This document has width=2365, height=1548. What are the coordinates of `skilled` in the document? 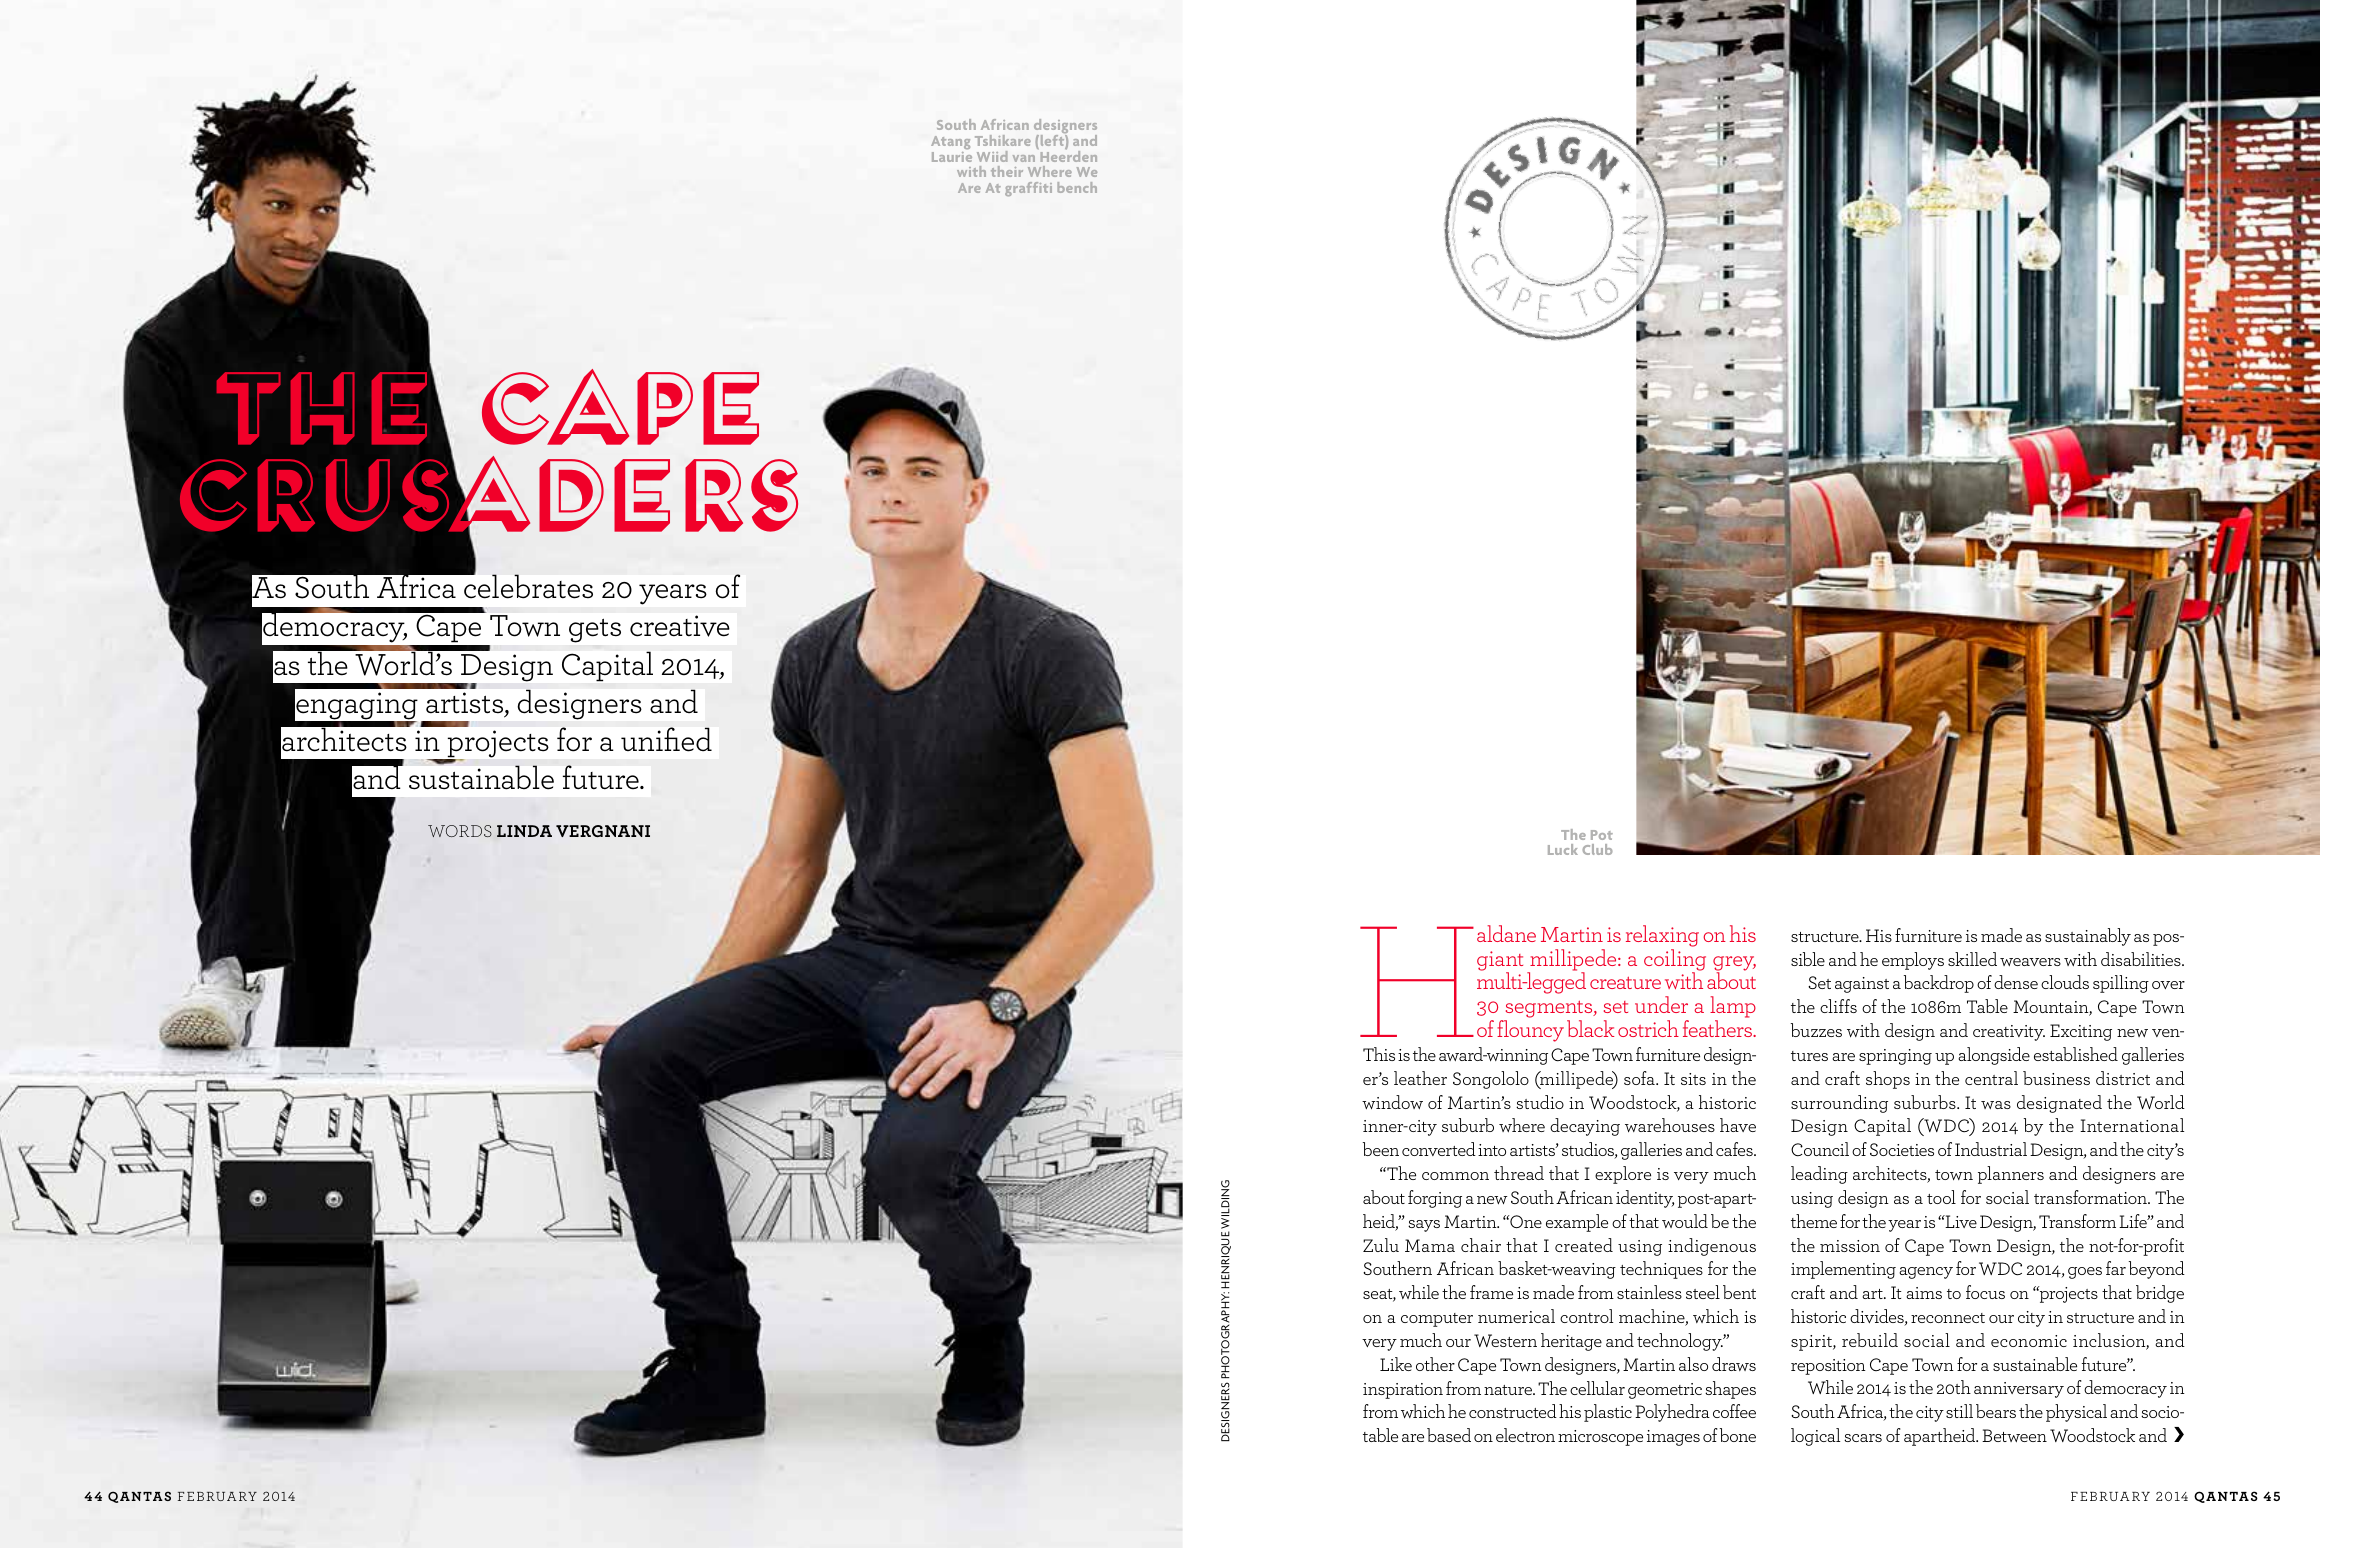 It's located at (1972, 959).
